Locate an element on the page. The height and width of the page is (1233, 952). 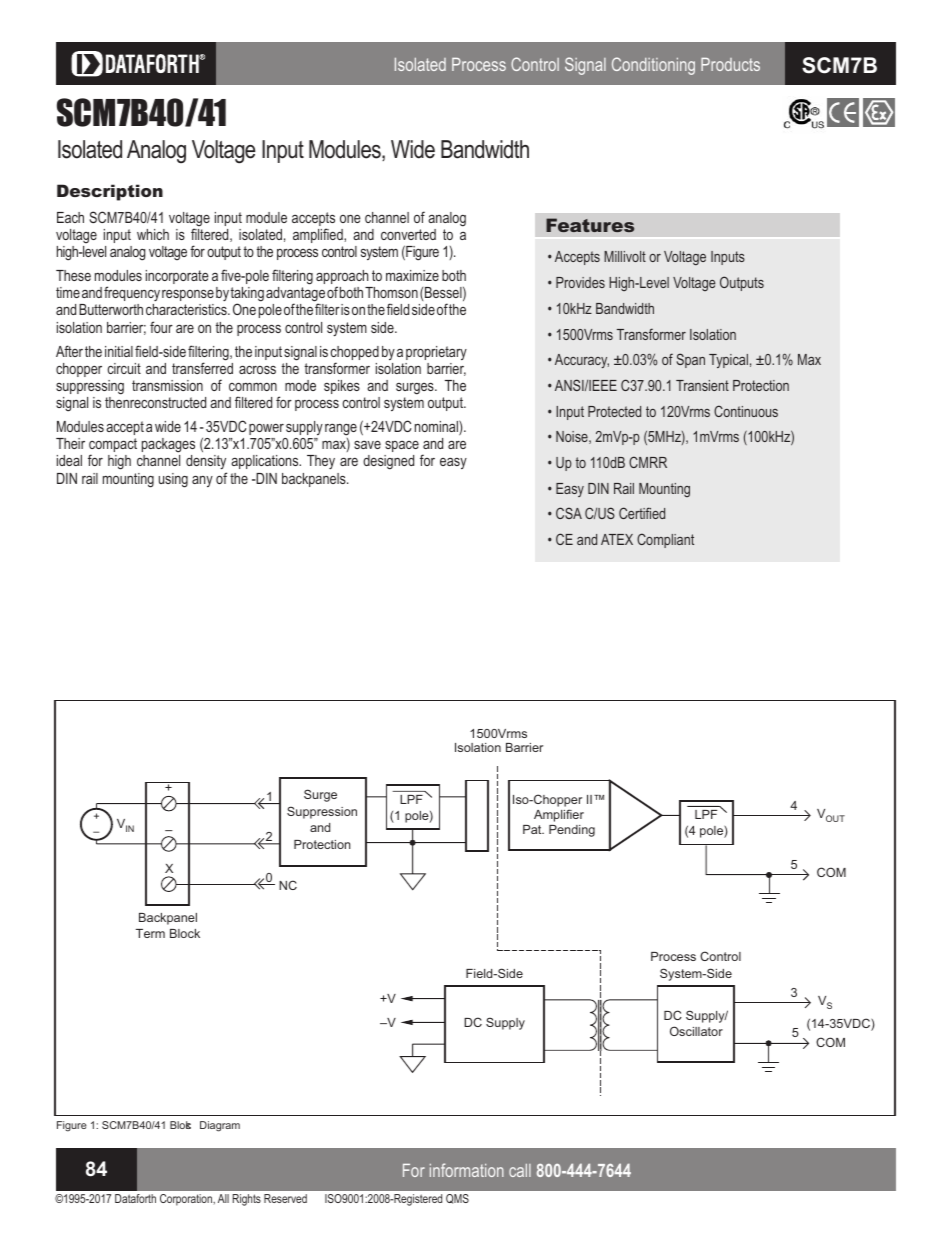
converted is located at coordinates (408, 234).
